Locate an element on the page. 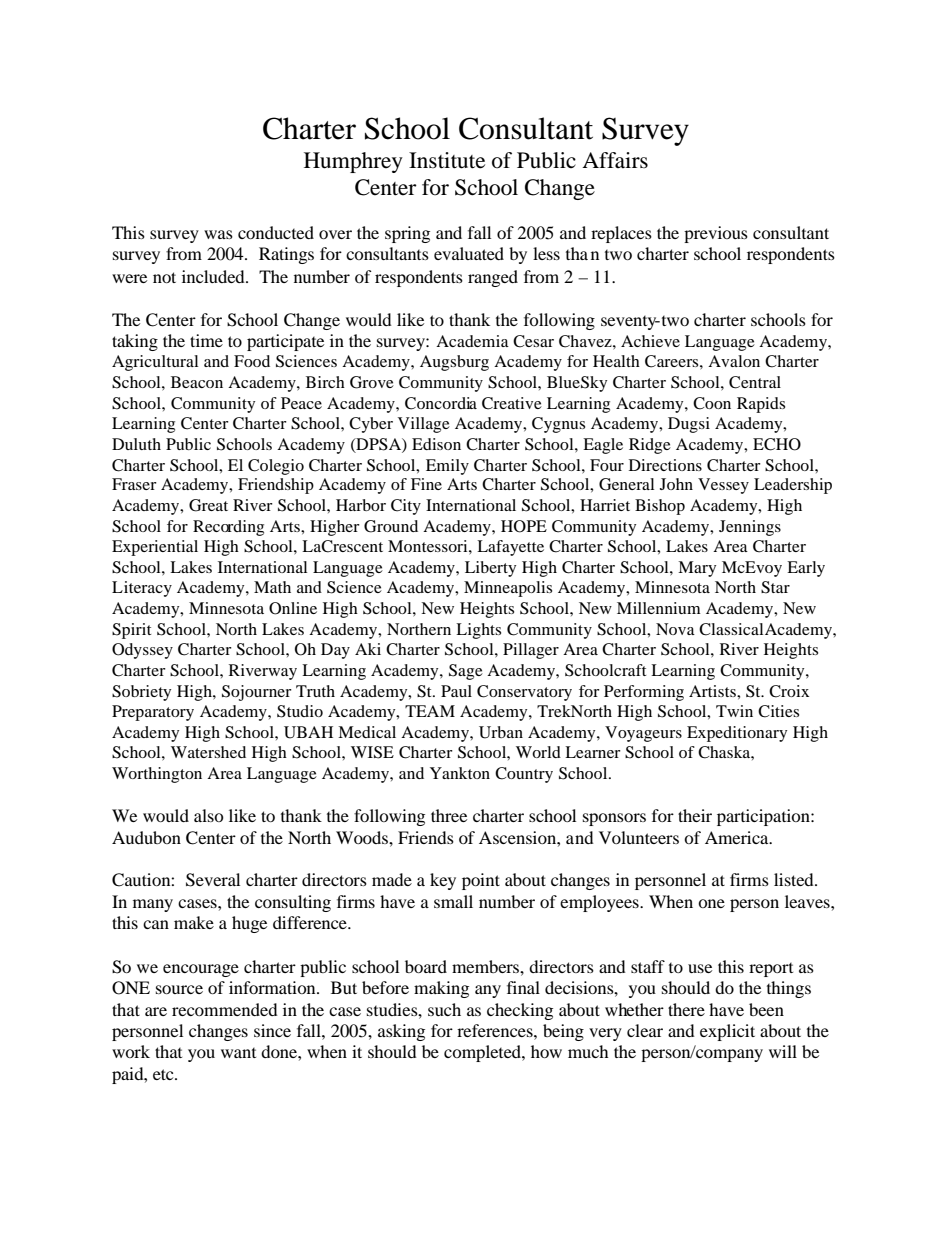  previous is located at coordinates (716, 234).
